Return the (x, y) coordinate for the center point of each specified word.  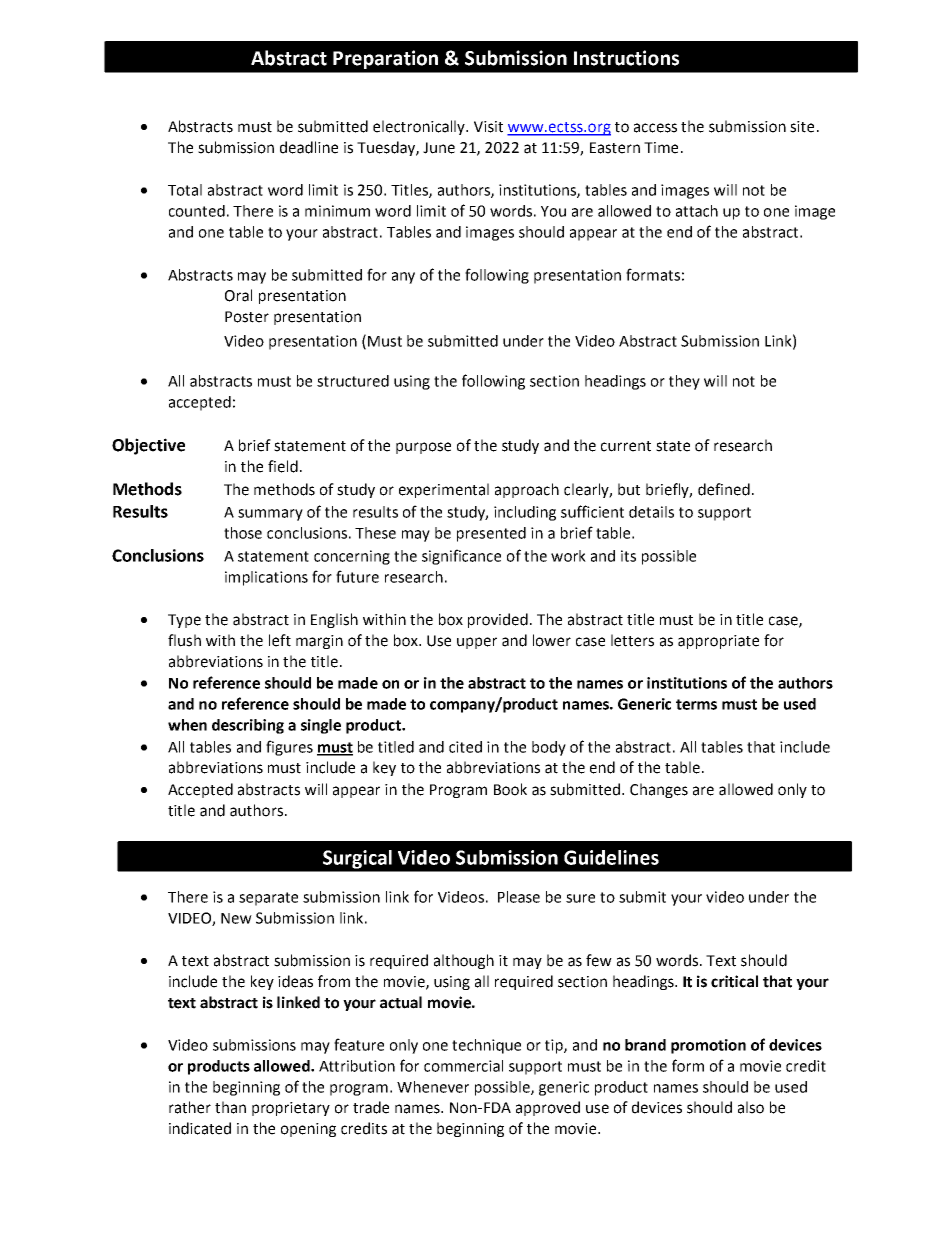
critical (734, 981)
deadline (309, 147)
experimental (444, 490)
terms (696, 704)
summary (270, 515)
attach (697, 211)
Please (519, 897)
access (655, 128)
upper (477, 643)
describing (248, 726)
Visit (488, 127)
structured (353, 381)
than (230, 1107)
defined (724, 489)
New (236, 918)
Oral (238, 295)
